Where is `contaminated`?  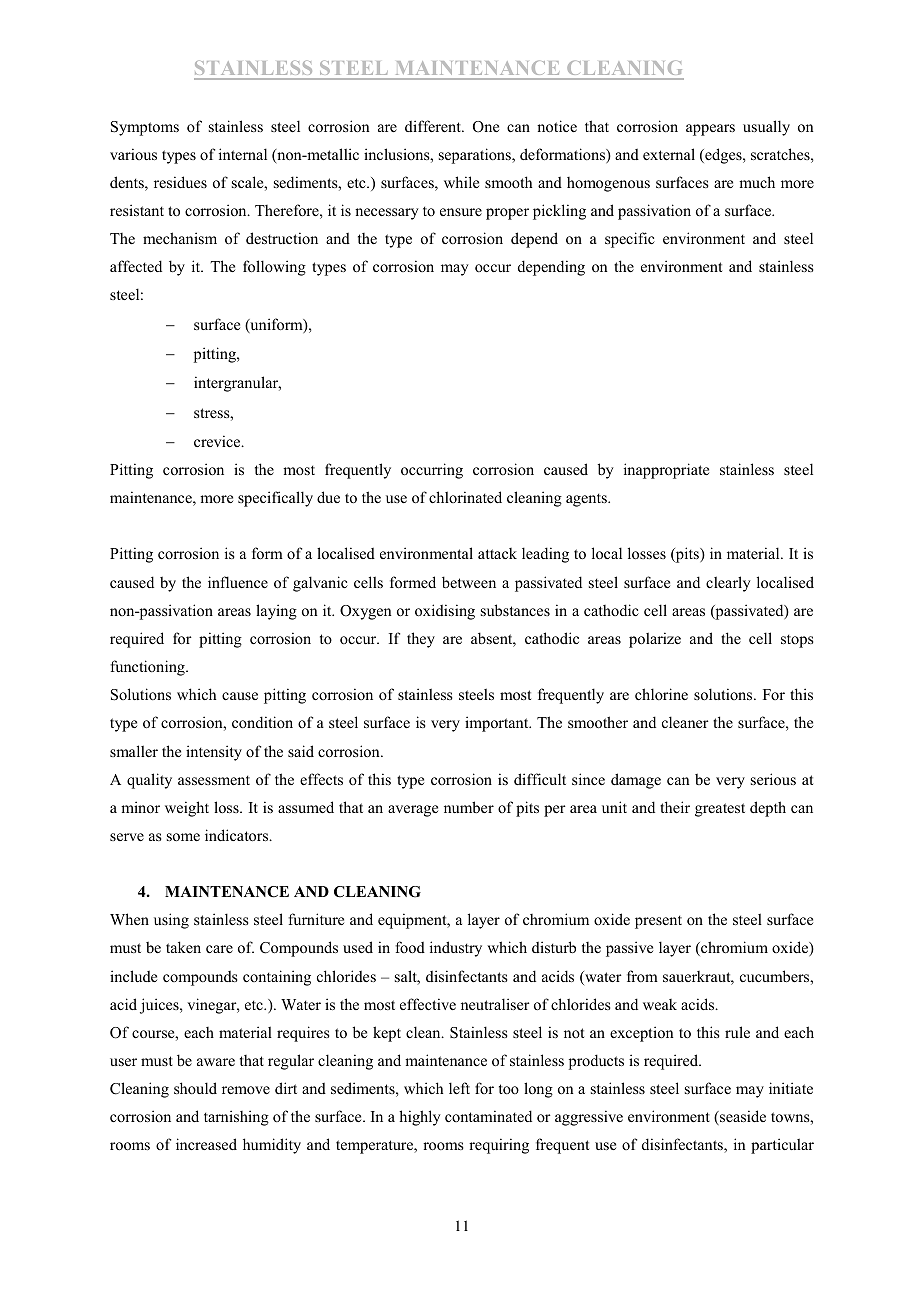
contaminated is located at coordinates (488, 1116).
